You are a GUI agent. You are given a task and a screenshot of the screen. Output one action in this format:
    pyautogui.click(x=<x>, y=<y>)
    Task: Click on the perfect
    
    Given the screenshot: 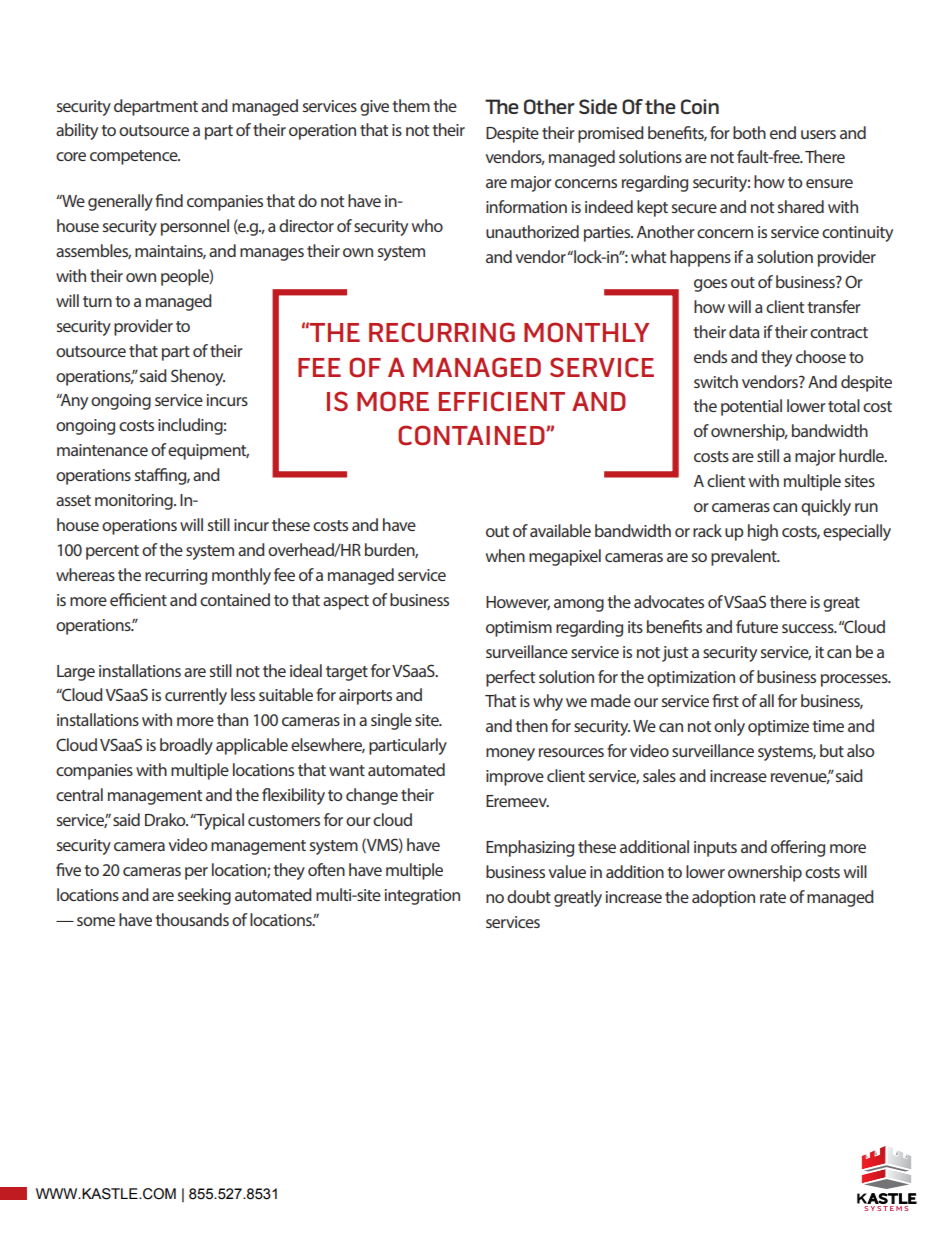 What is the action you would take?
    pyautogui.click(x=510, y=678)
